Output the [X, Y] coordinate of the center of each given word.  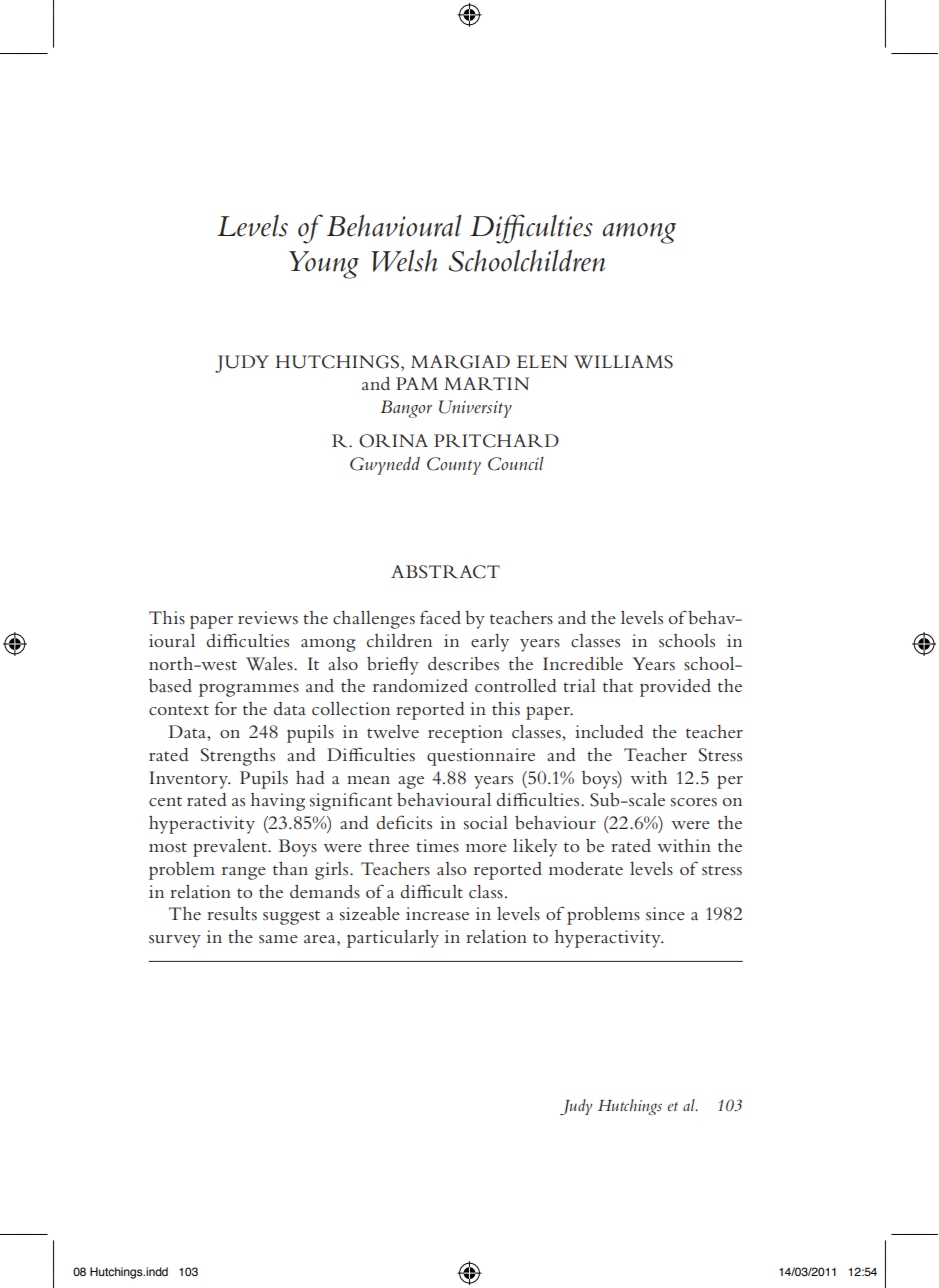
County [454, 466]
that [618, 685]
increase [437, 913]
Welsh [404, 260]
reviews [268, 617]
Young [324, 265]
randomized [420, 685]
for [226, 708]
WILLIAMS [623, 362]
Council [516, 464]
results [232, 914]
